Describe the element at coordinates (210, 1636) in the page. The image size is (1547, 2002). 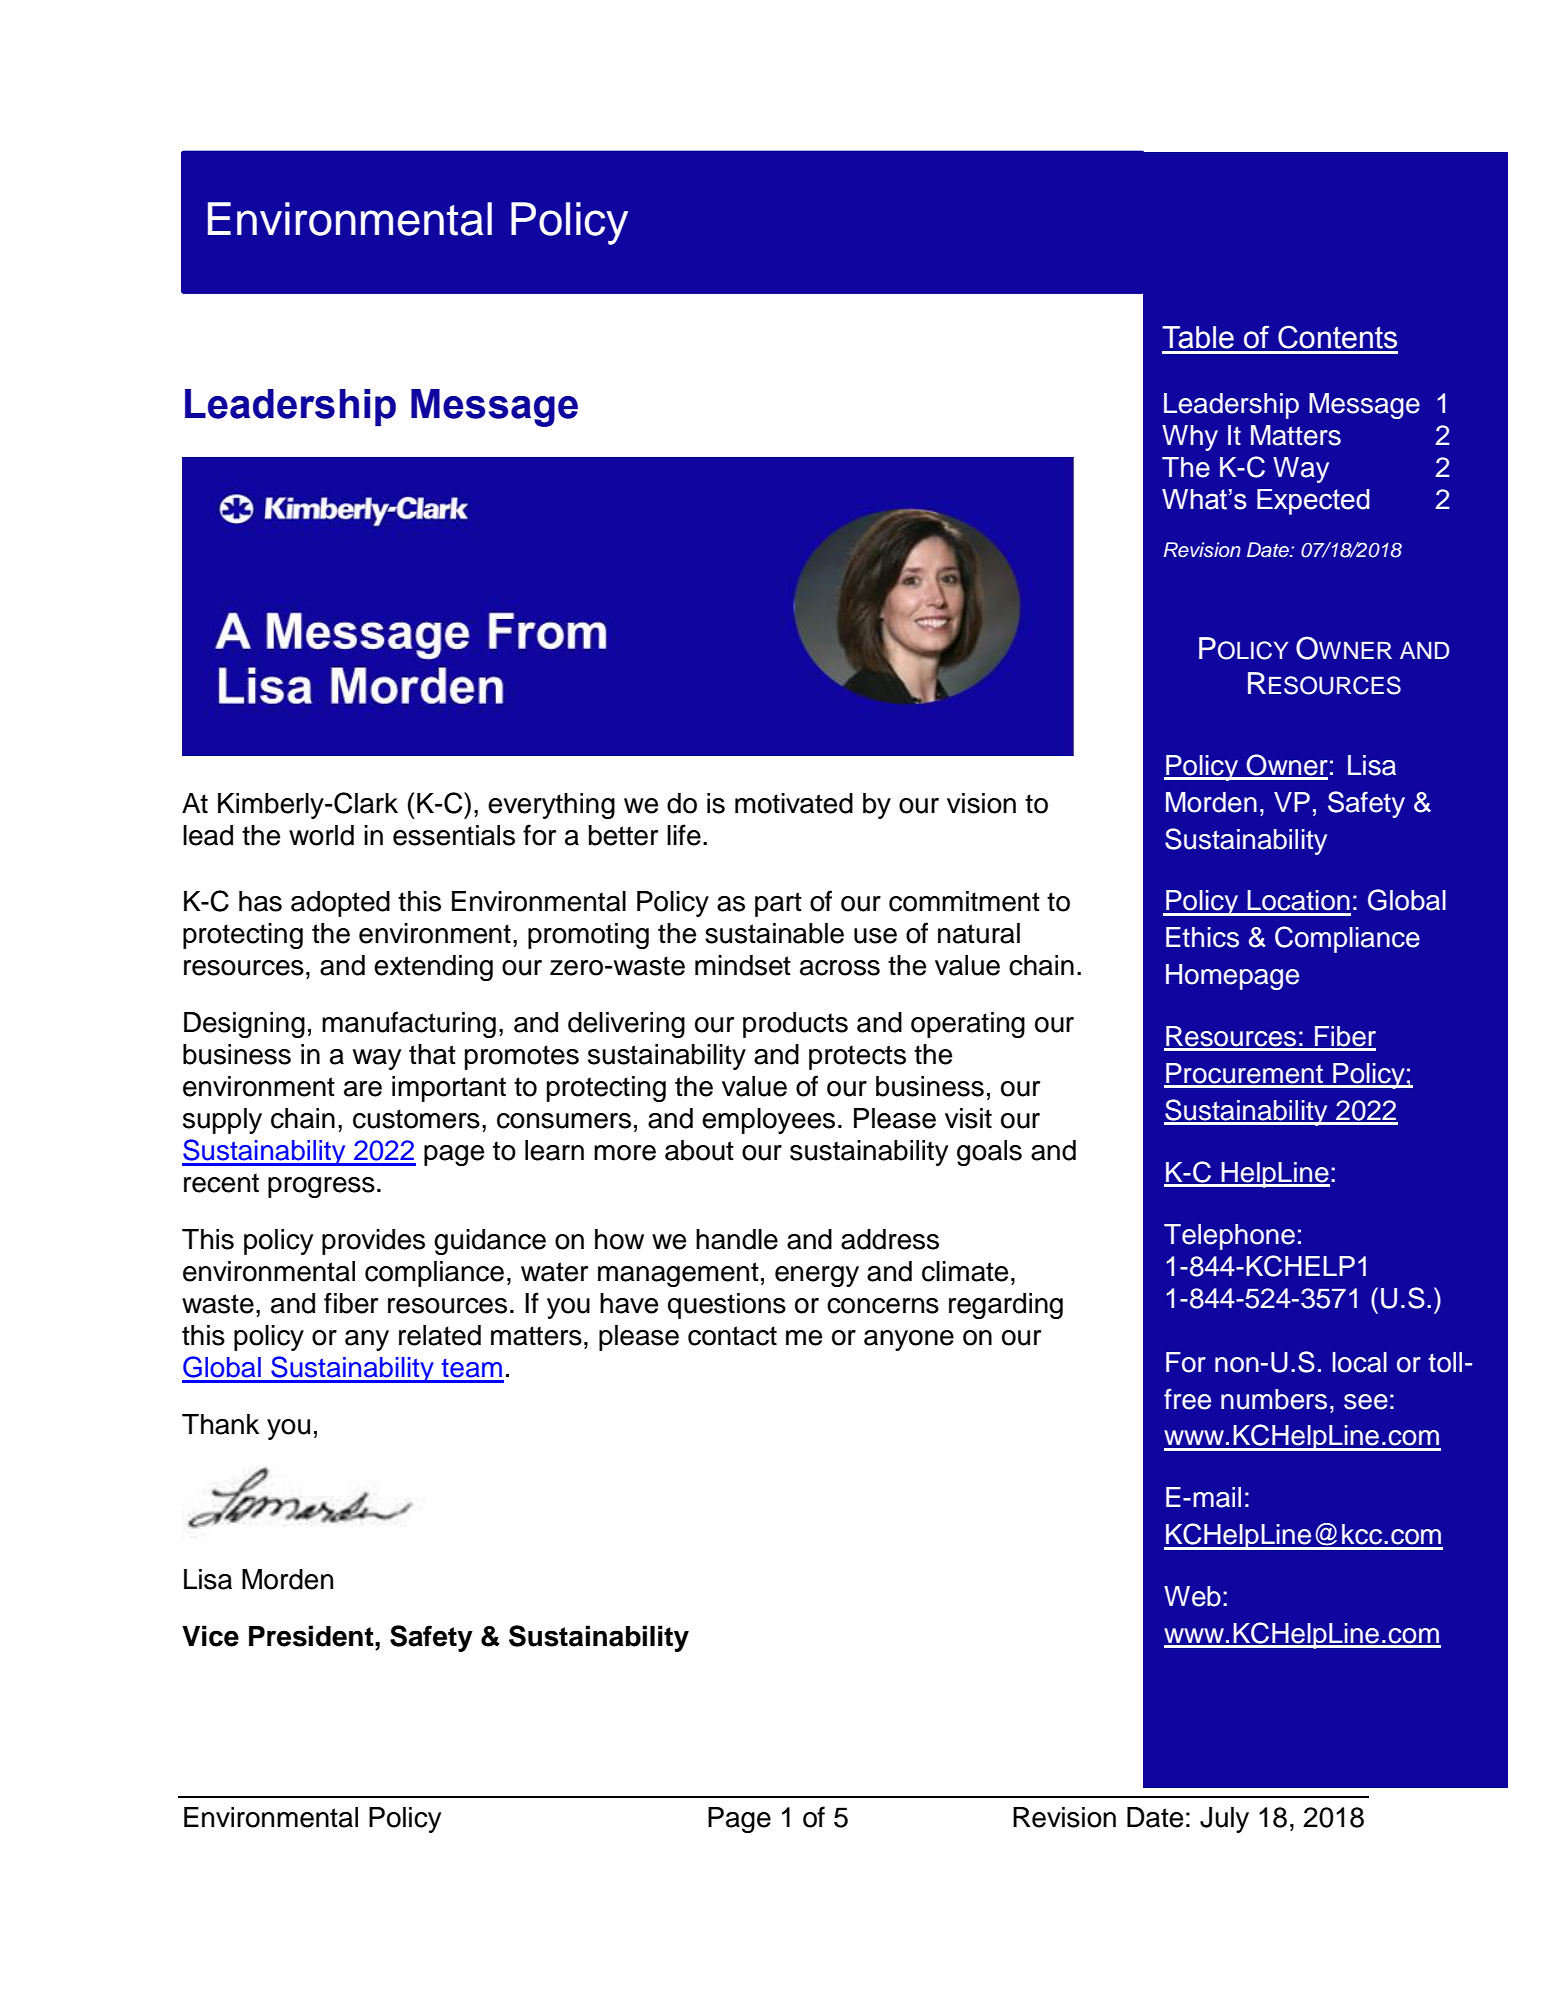
I see `Vice` at that location.
